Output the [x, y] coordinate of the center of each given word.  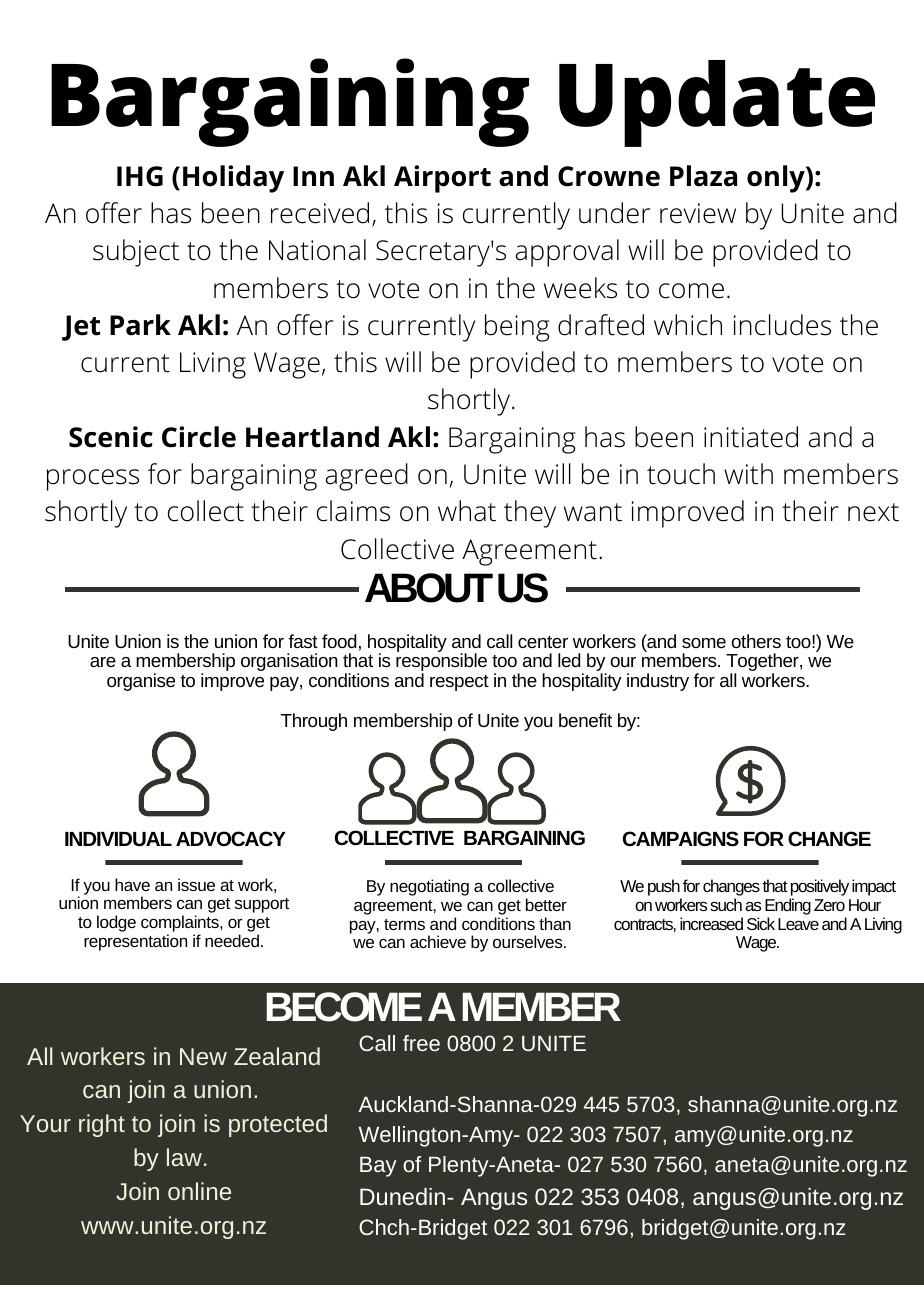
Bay [378, 1167]
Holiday [233, 179]
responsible [441, 663]
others [756, 641]
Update [717, 103]
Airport [442, 179]
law [184, 1157]
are [103, 662]
